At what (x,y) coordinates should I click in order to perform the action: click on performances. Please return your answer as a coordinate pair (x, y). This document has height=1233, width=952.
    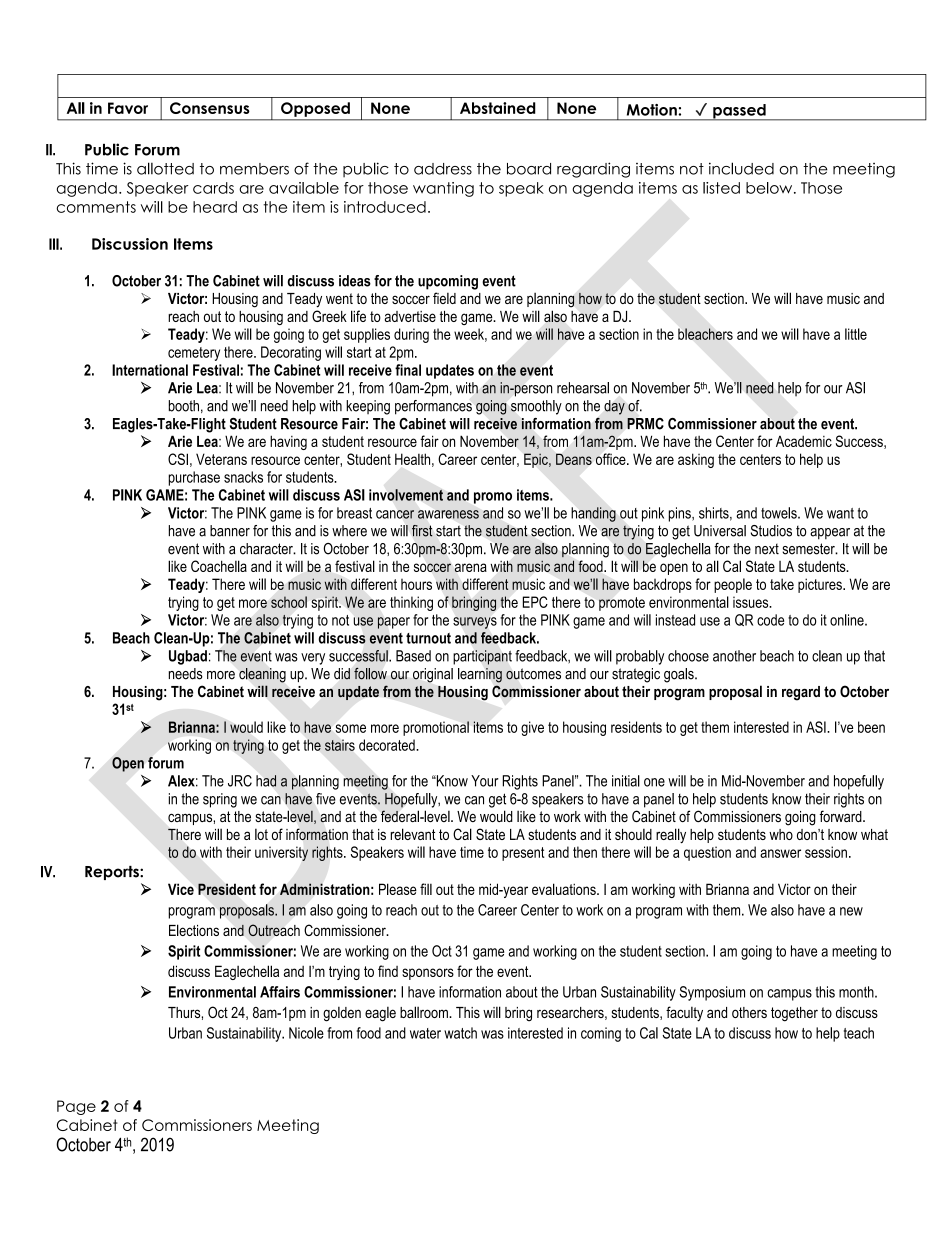
    Looking at the image, I should click on (433, 407).
